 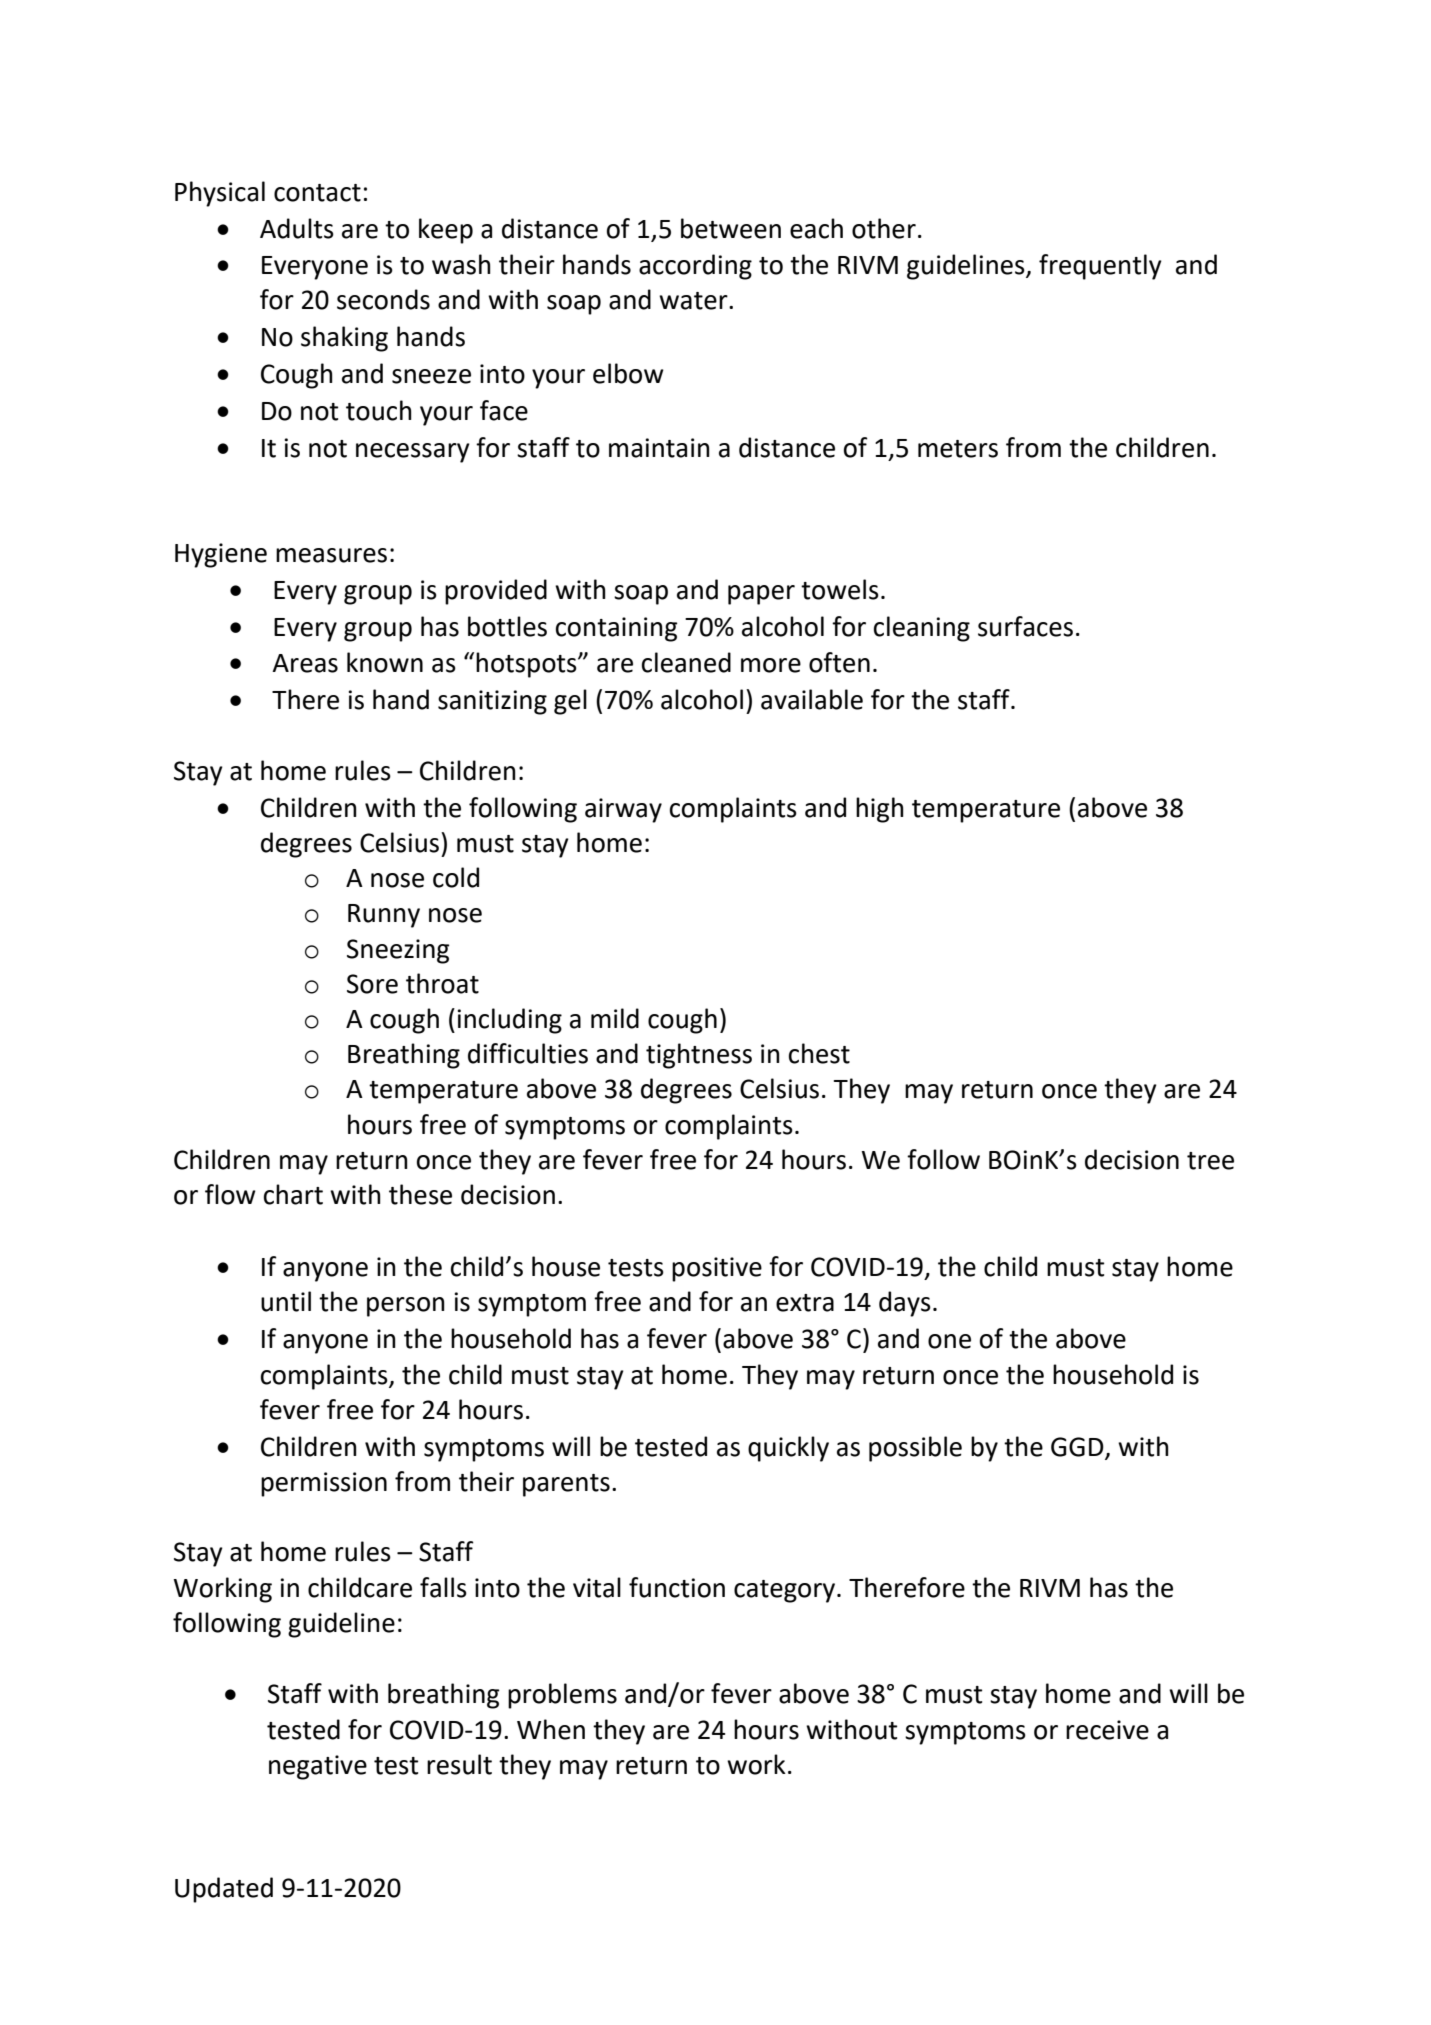 What do you see at coordinates (551, 1729) in the screenshot?
I see `When` at bounding box center [551, 1729].
